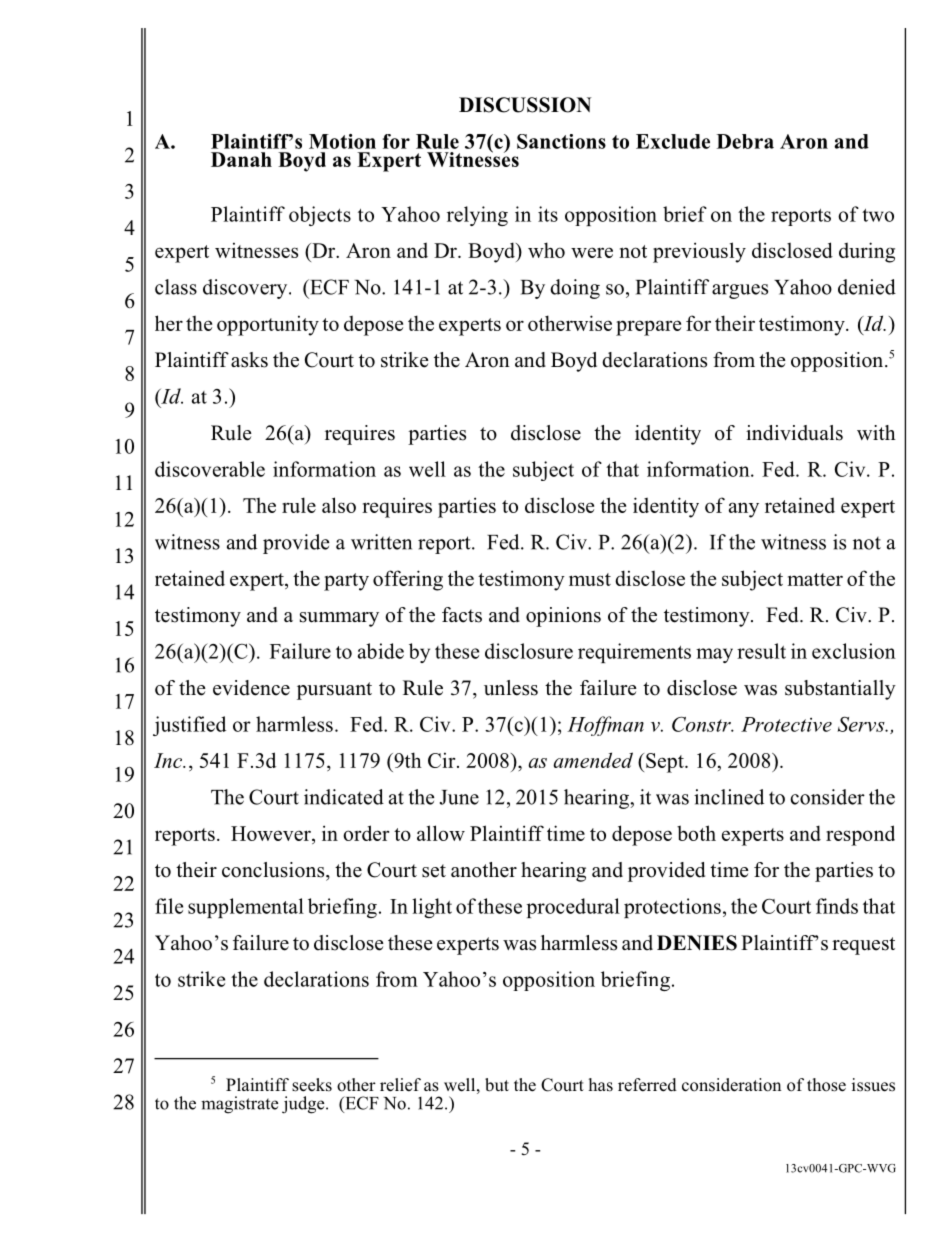 This screenshot has width=952, height=1233. Describe the element at coordinates (744, 510) in the screenshot. I see `any` at that location.
